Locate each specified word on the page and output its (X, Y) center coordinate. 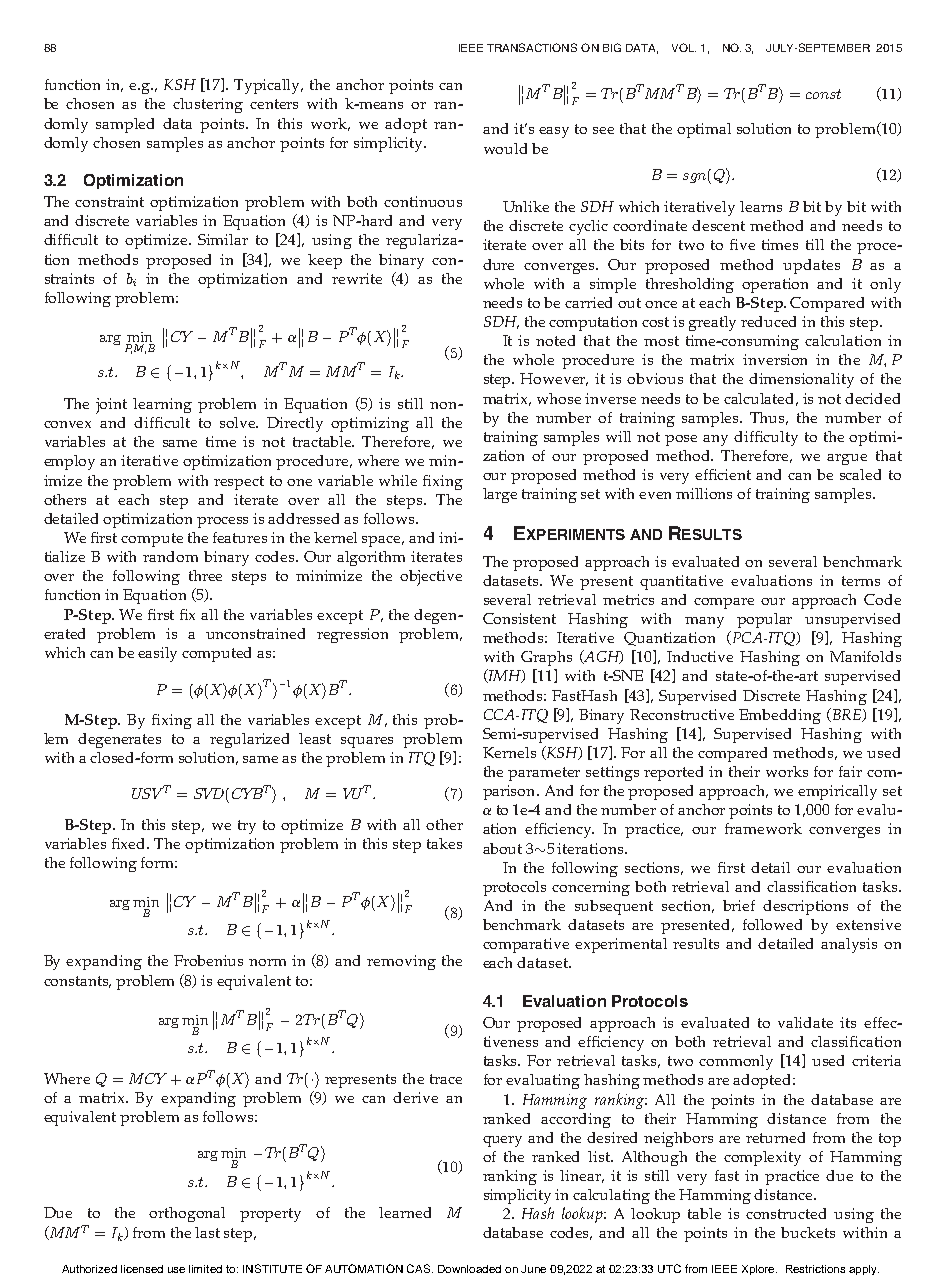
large (500, 495)
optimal (704, 130)
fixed (130, 843)
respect (239, 483)
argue (847, 459)
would (505, 148)
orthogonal (187, 1214)
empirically (837, 792)
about (502, 848)
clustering (208, 105)
